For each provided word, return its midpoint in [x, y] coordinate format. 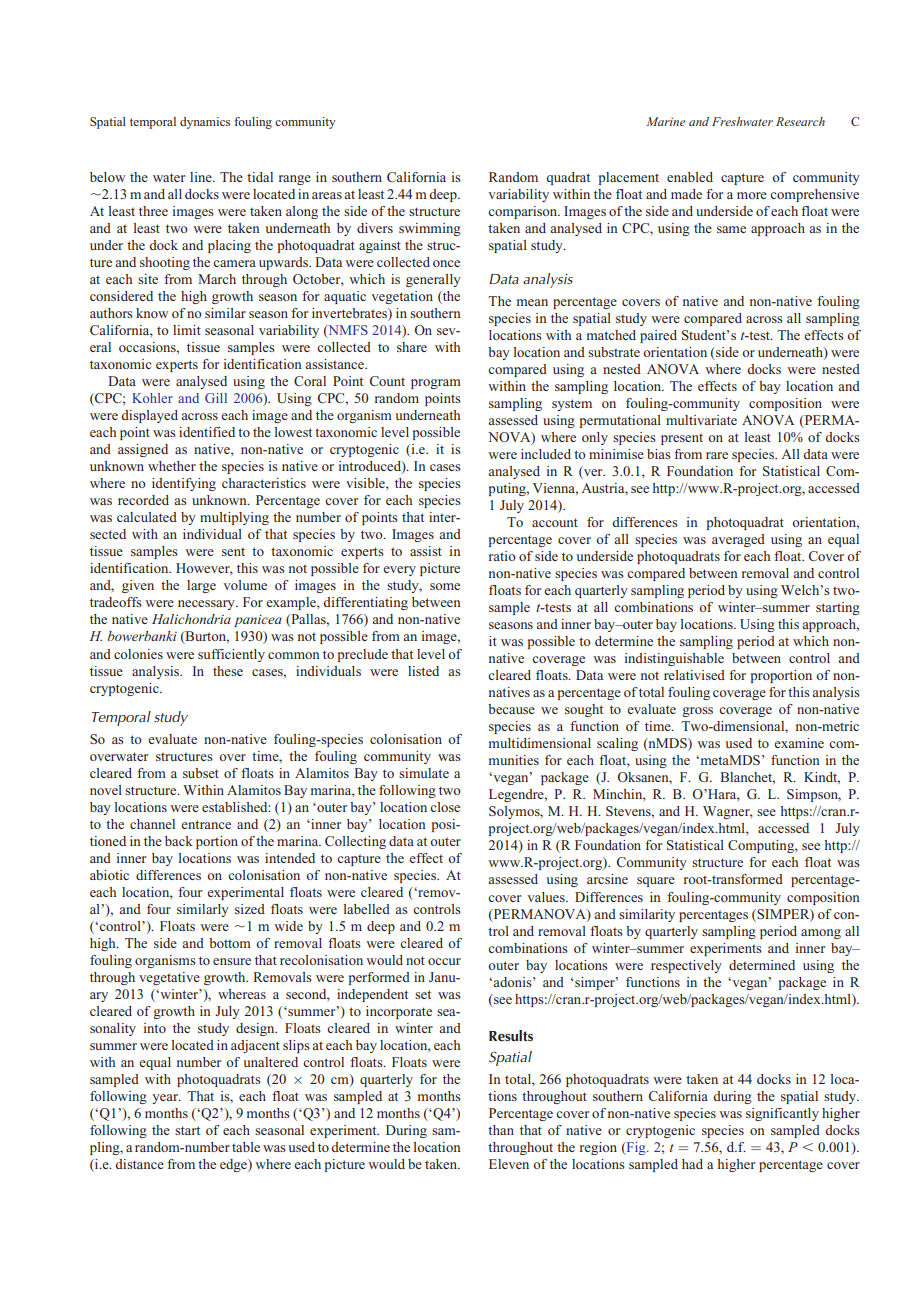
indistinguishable [674, 659]
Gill [216, 398]
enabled [690, 177]
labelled [366, 909]
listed [423, 671]
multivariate [701, 420]
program [436, 384]
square [656, 882]
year [166, 1099]
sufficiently [231, 655]
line [202, 177]
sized [250, 909]
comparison [524, 212]
